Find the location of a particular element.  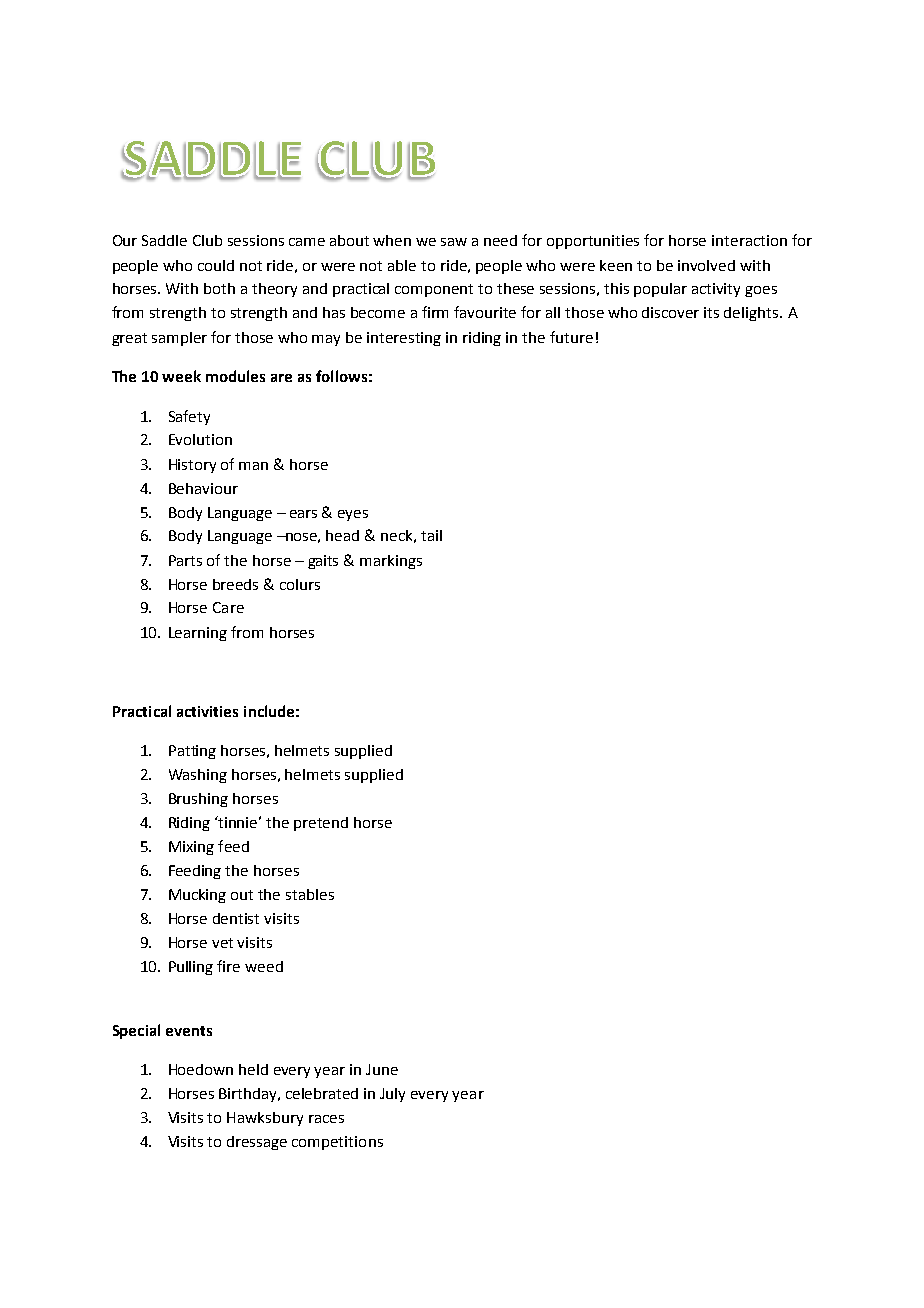

future is located at coordinates (571, 337).
